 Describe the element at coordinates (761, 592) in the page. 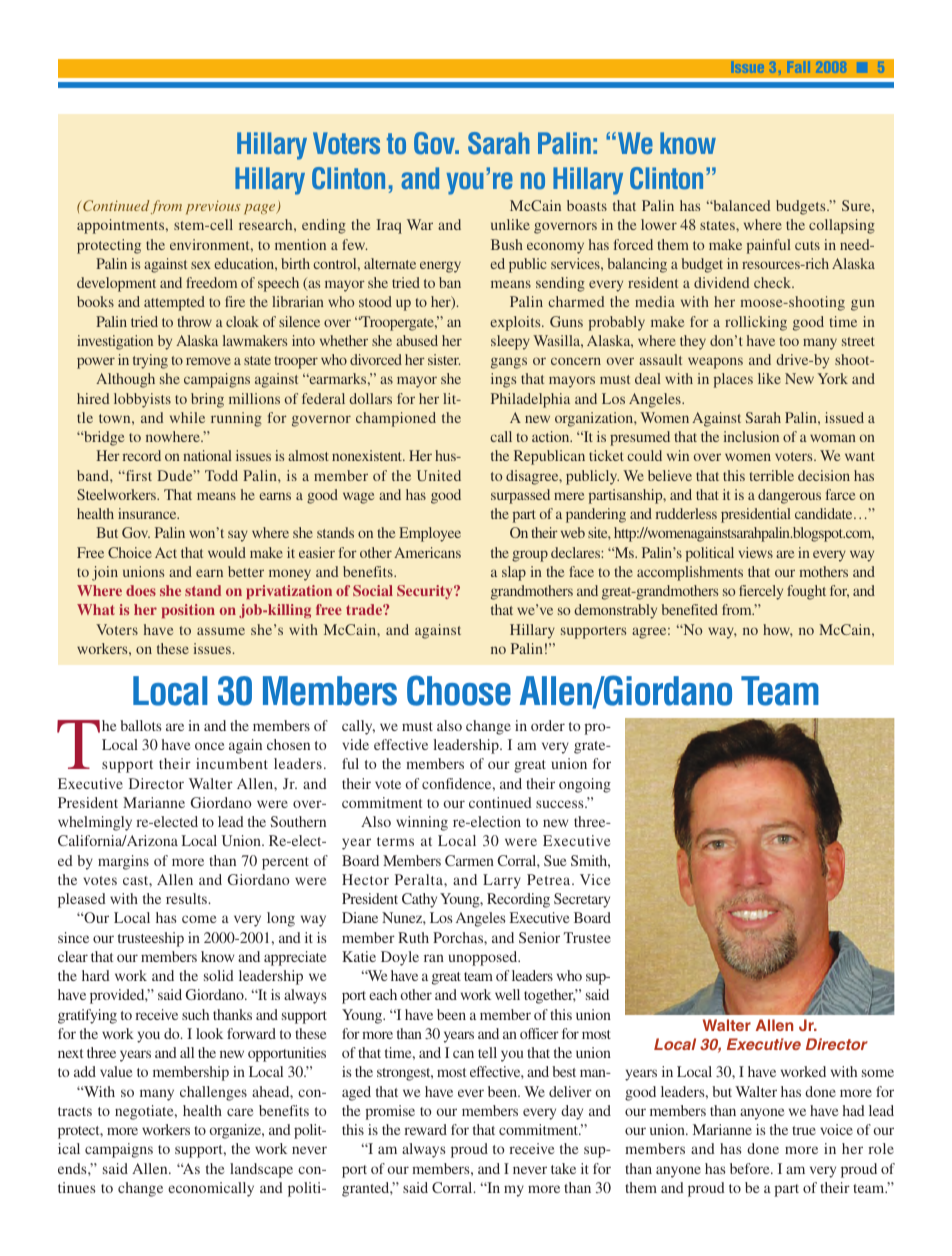

I see `fiercely` at that location.
